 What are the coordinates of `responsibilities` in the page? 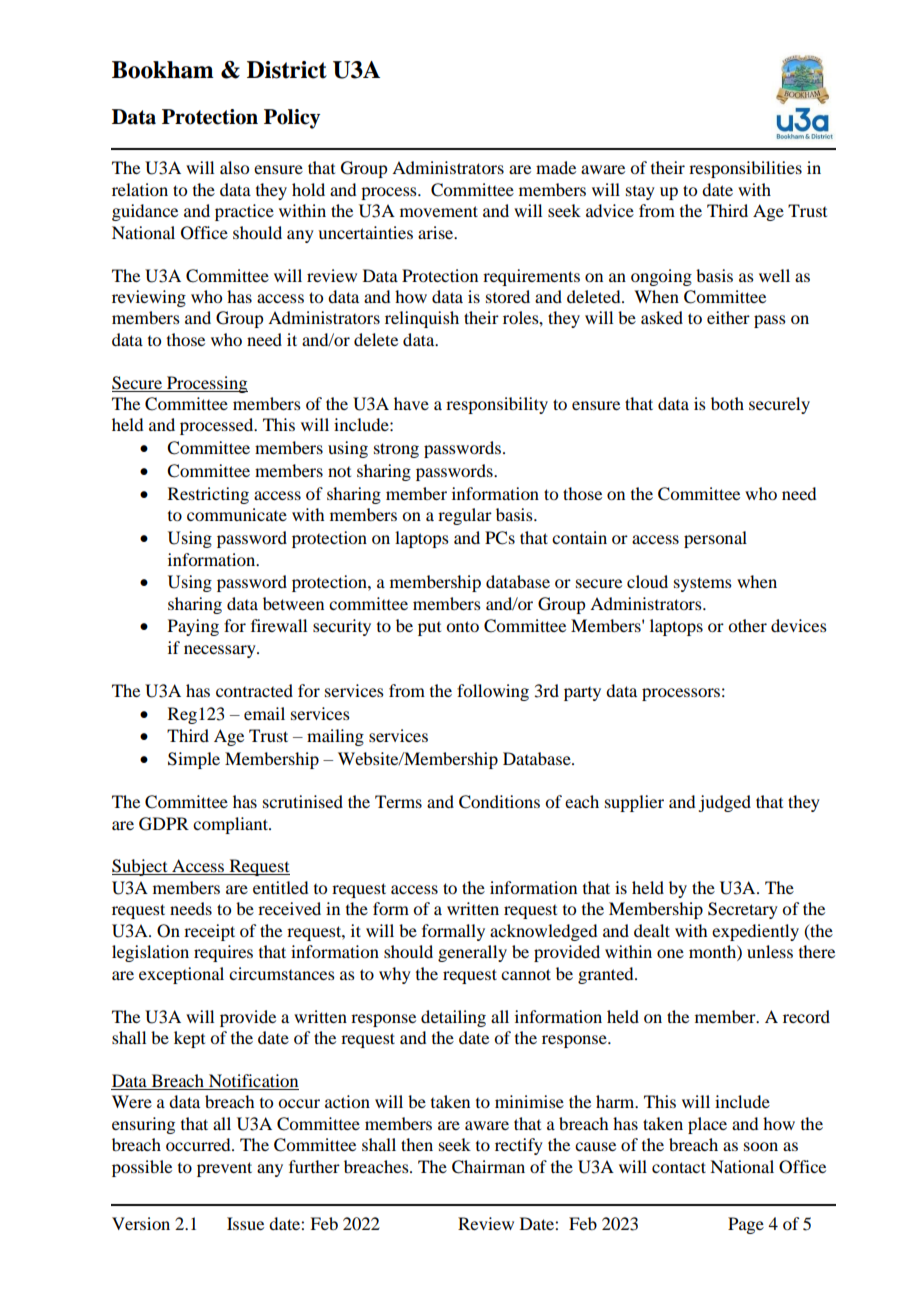 It's located at (745, 169).
